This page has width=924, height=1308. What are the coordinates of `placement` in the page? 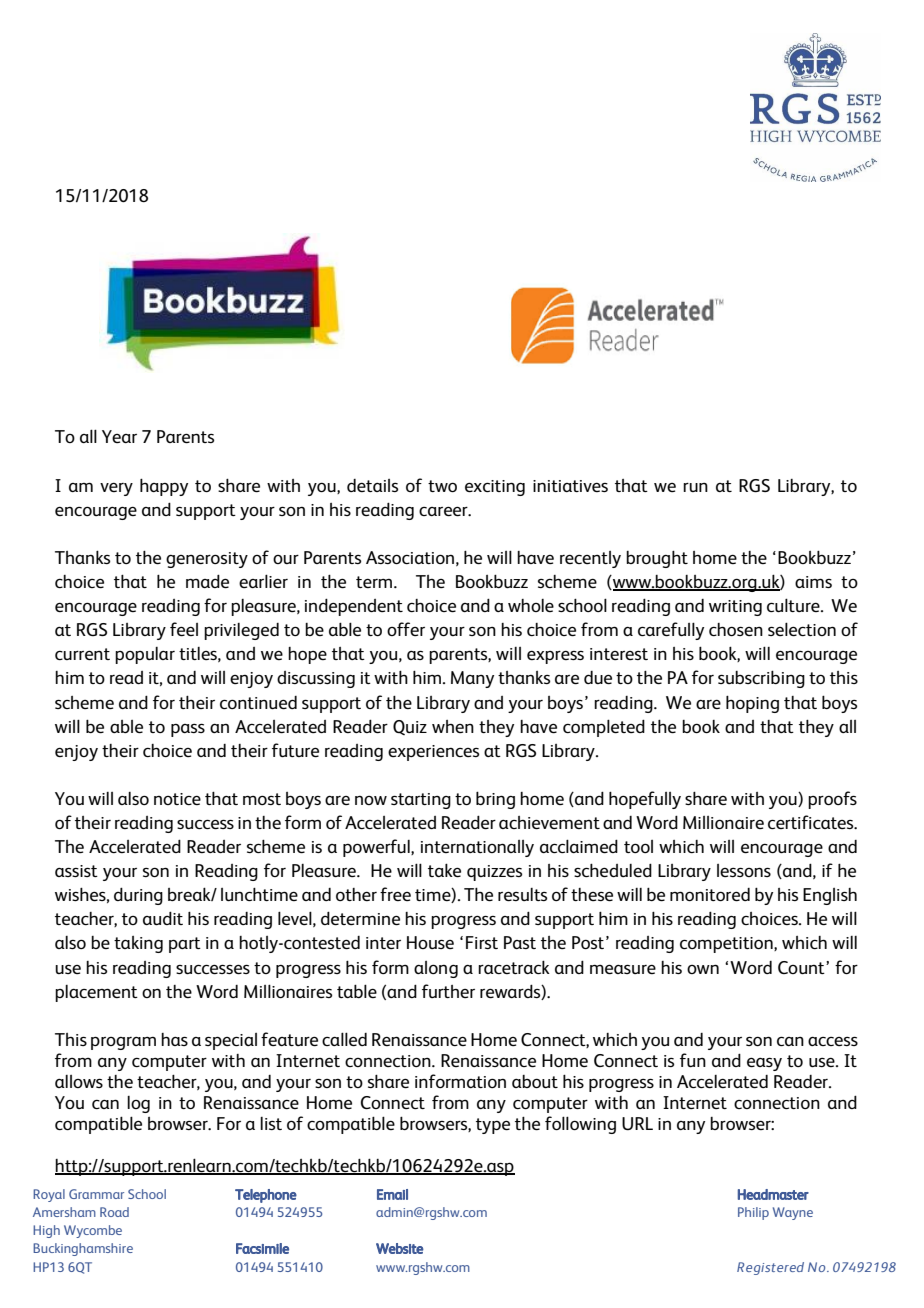 It's located at (96, 993).
